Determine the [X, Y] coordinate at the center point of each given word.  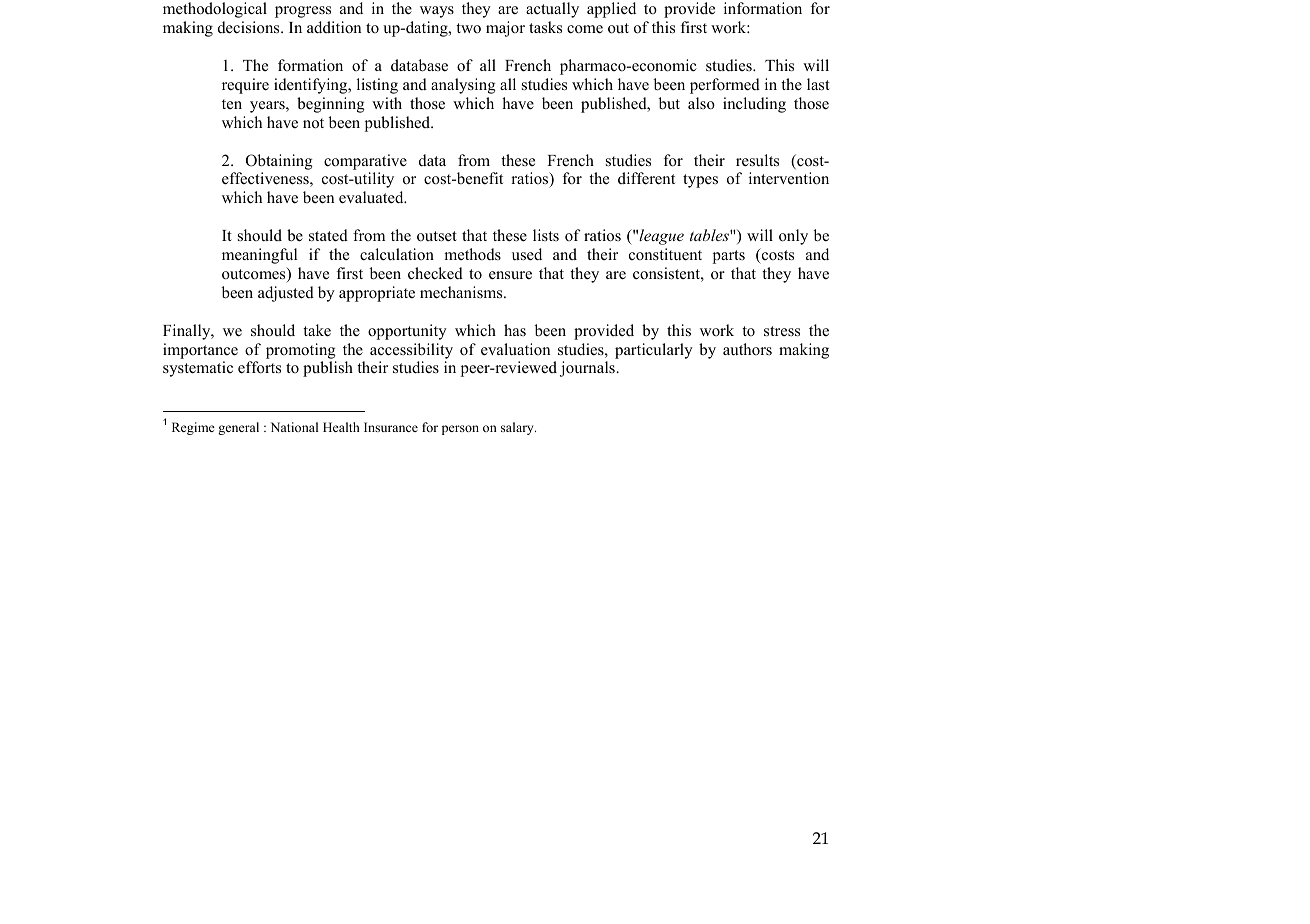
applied [611, 10]
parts [729, 257]
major [505, 29]
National [294, 427]
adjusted [286, 294]
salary [518, 428]
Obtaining [279, 162]
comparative [365, 162]
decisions [250, 27]
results [757, 160]
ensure [510, 275]
